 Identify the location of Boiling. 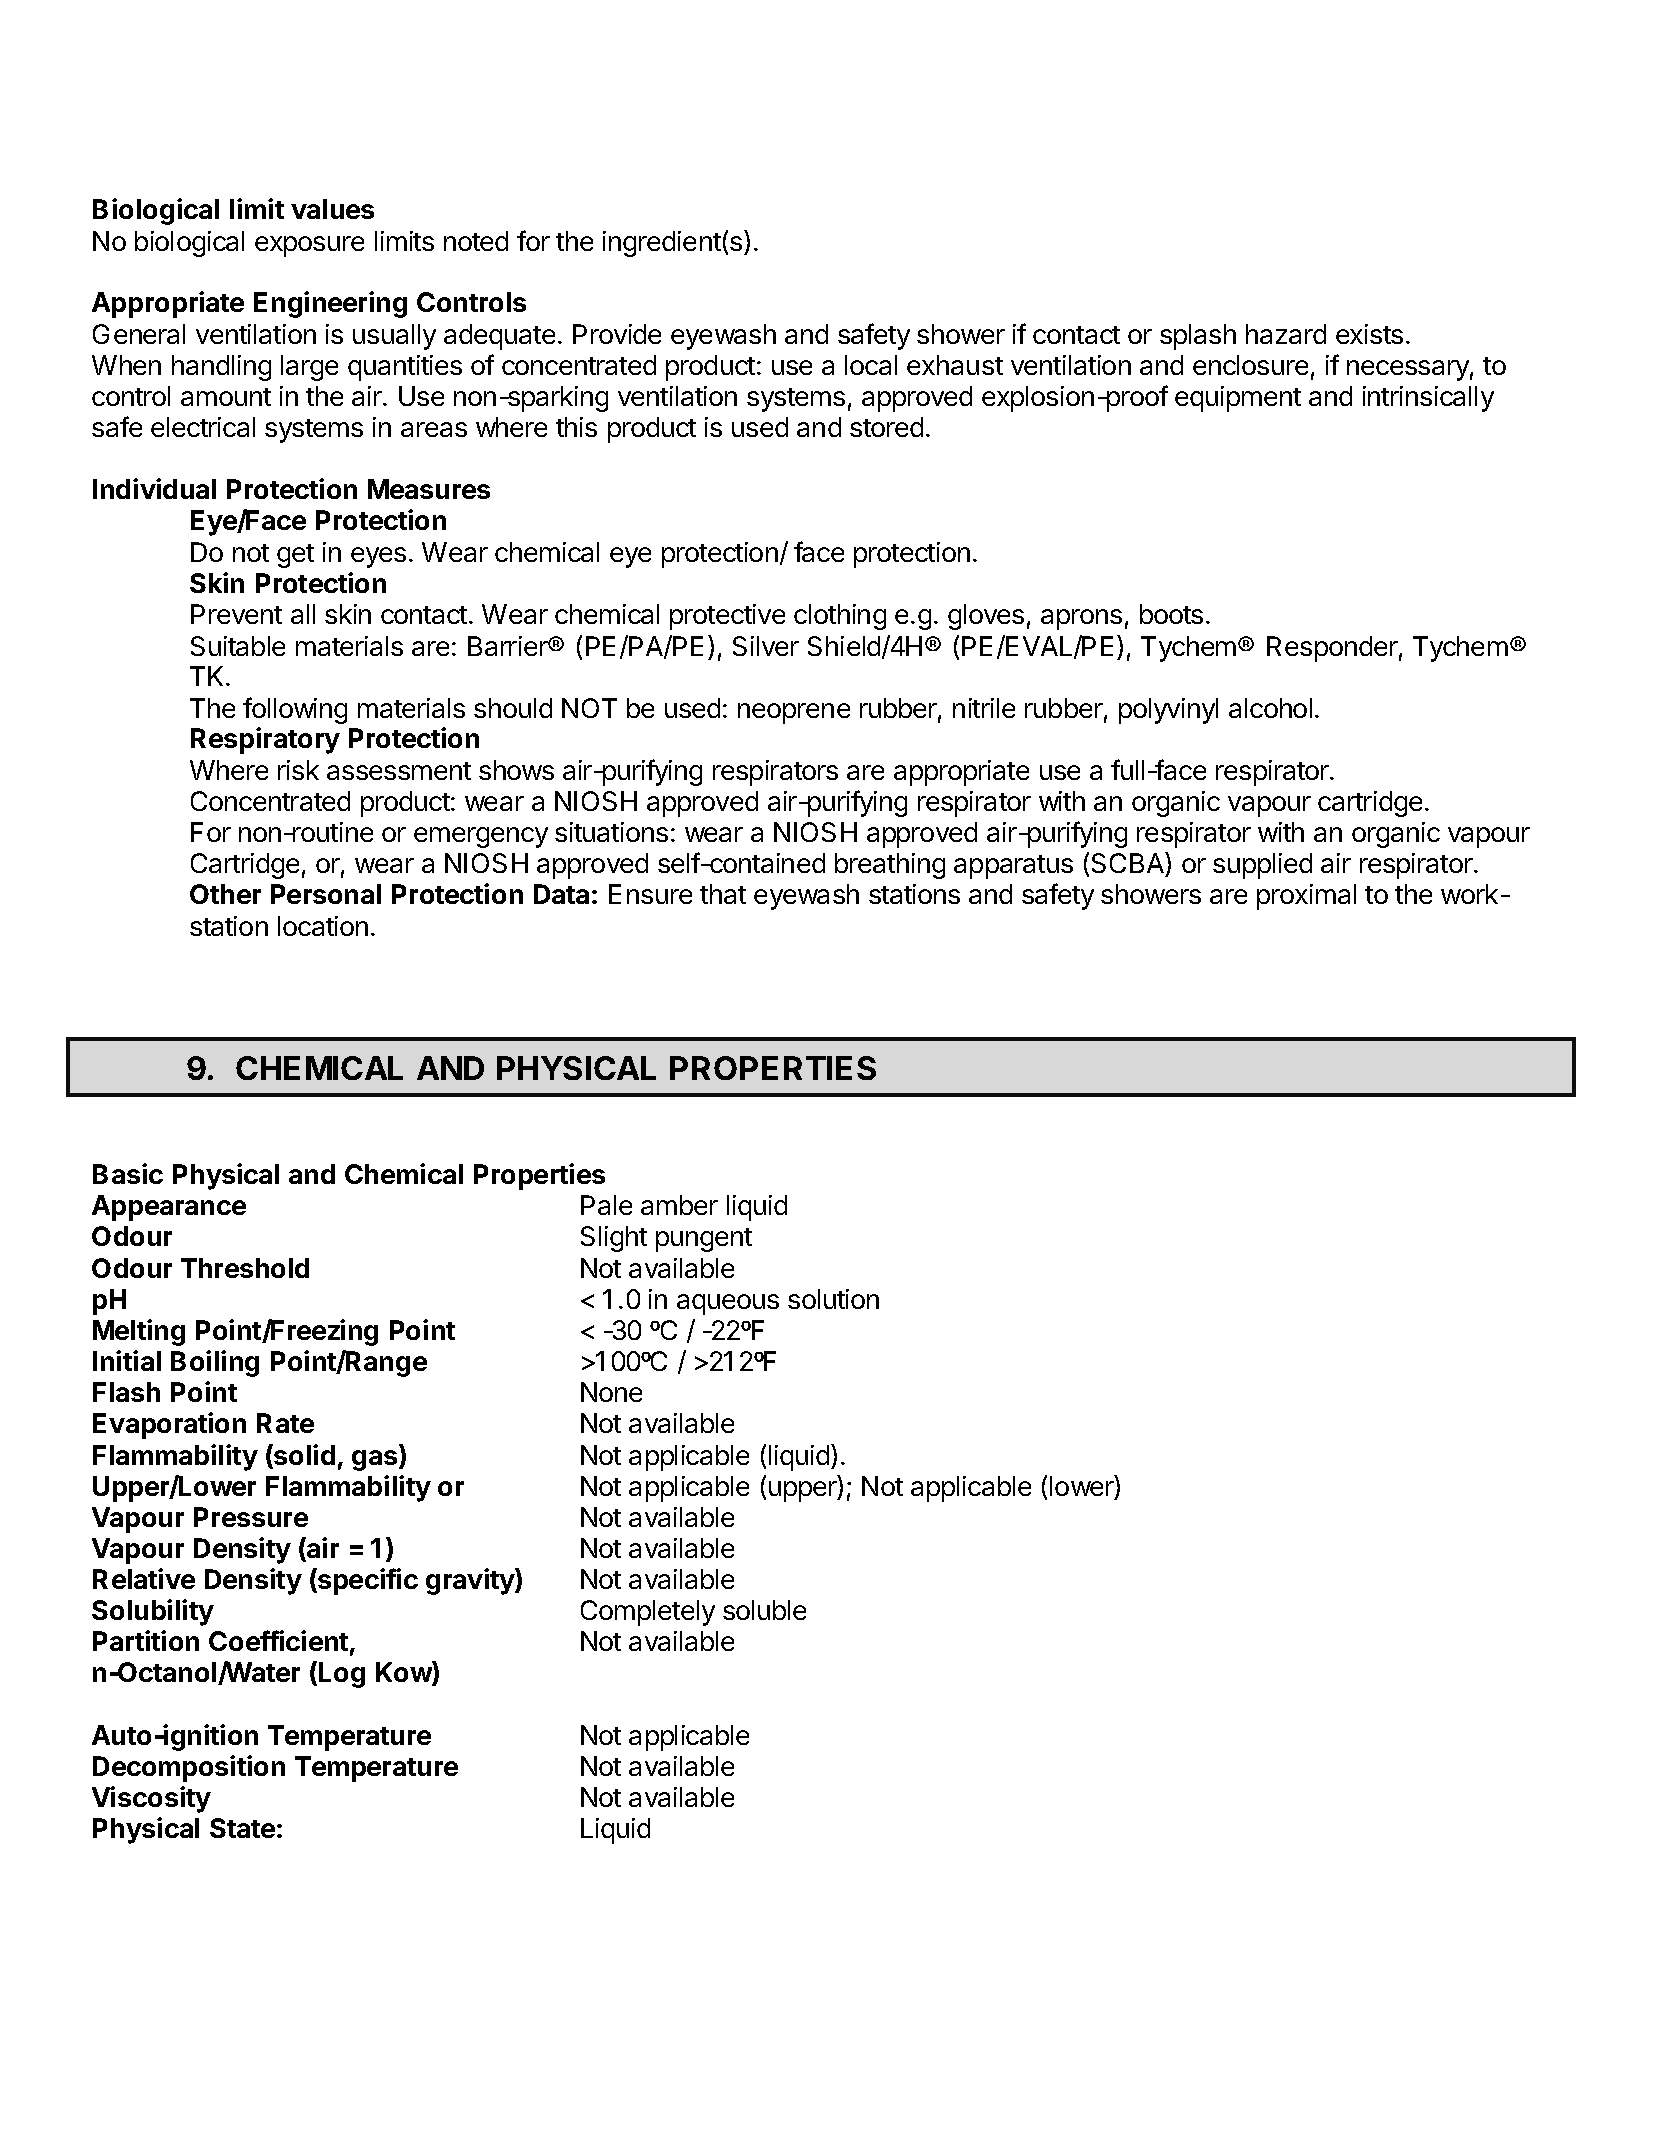
(215, 1363).
